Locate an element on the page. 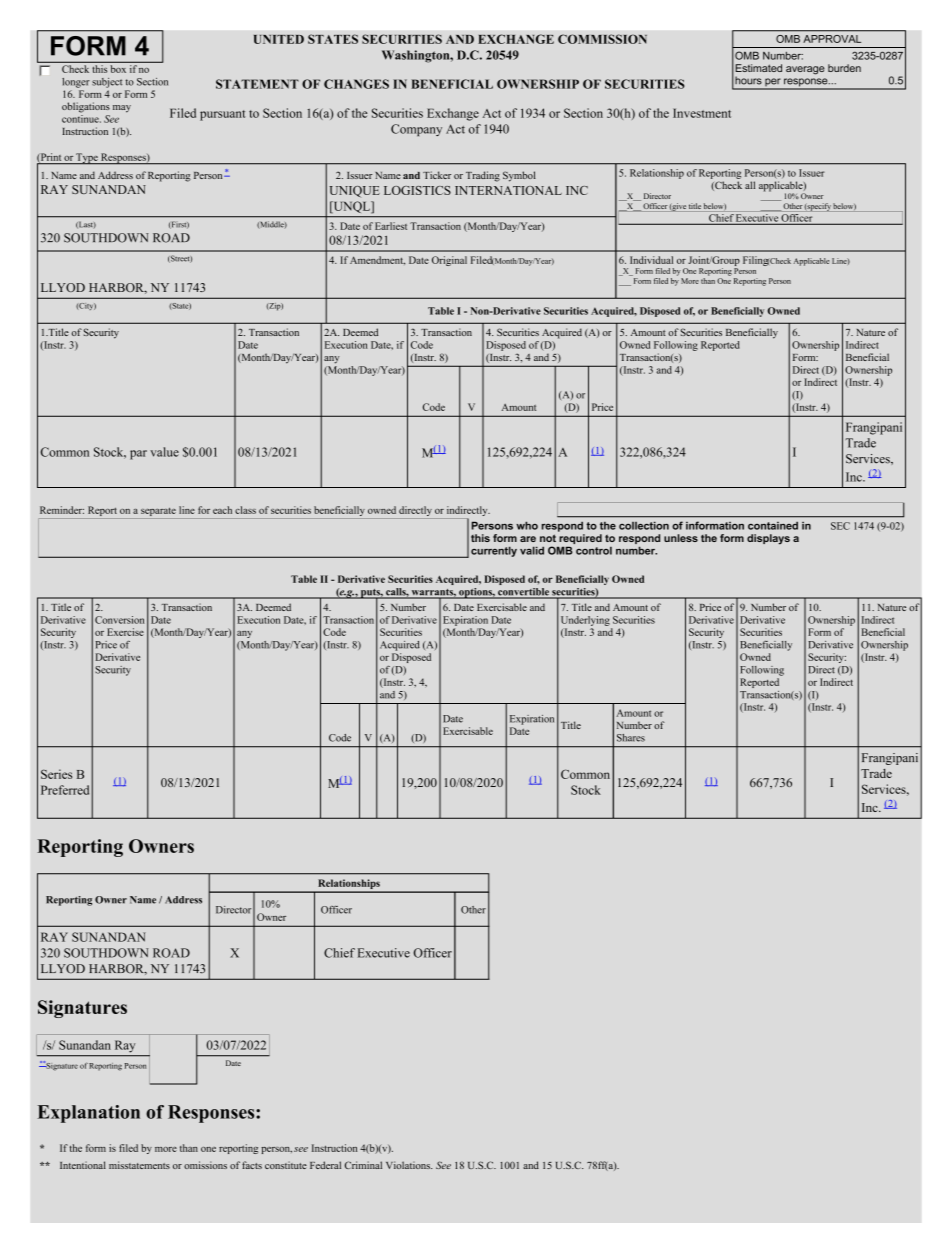 This page has width=952, height=1233. displays is located at coordinates (768, 539).
